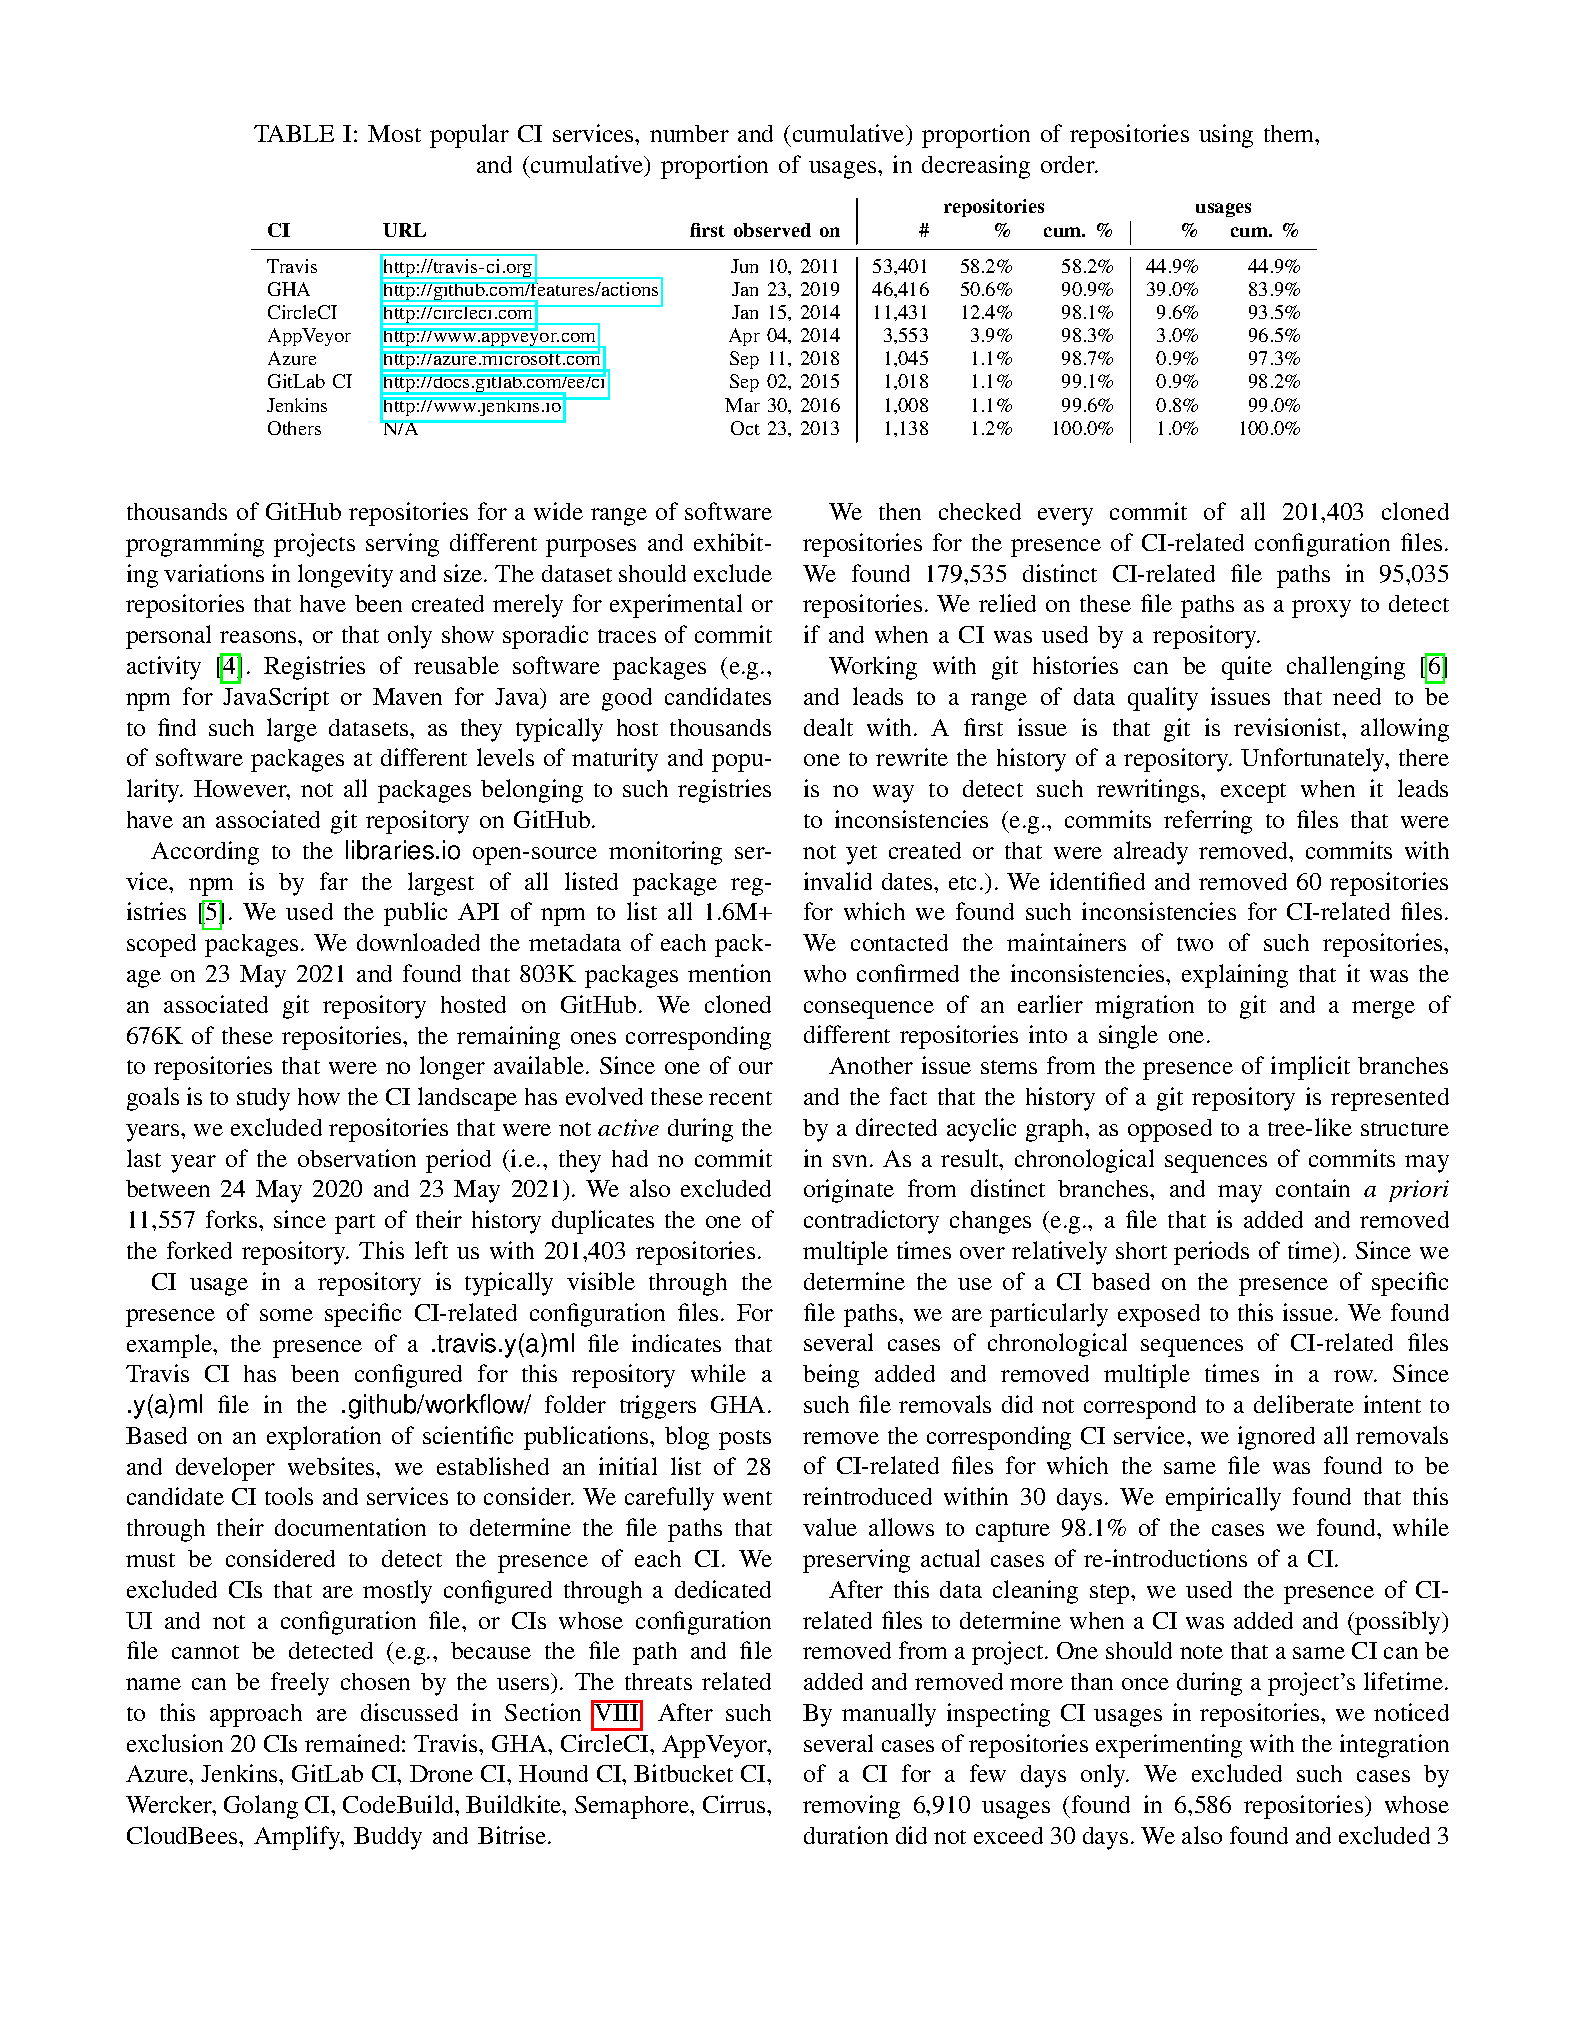  What do you see at coordinates (1290, 133) in the image?
I see `them` at bounding box center [1290, 133].
